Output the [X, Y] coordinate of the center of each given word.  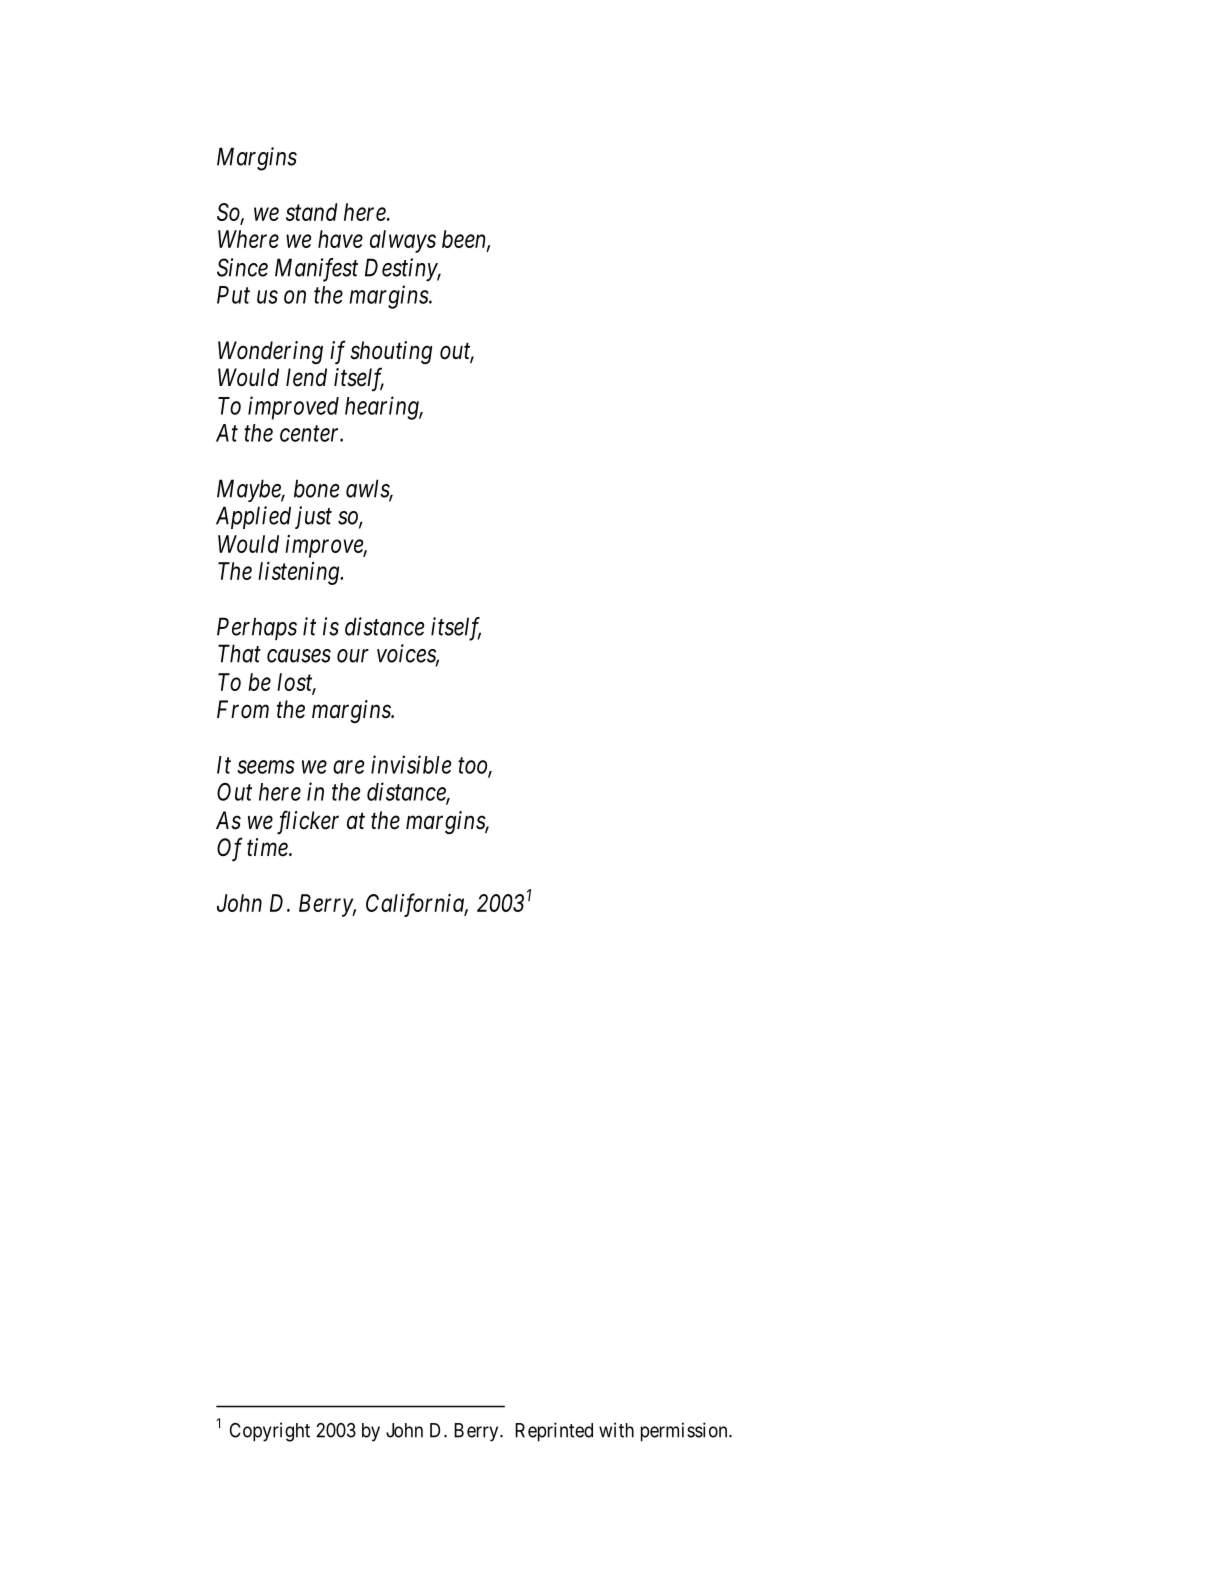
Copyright [270, 1432]
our [353, 656]
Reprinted [554, 1432]
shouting [391, 352]
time [268, 847]
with [616, 1430]
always [403, 241]
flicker [308, 822]
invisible [411, 764]
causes [299, 656]
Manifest [316, 270]
